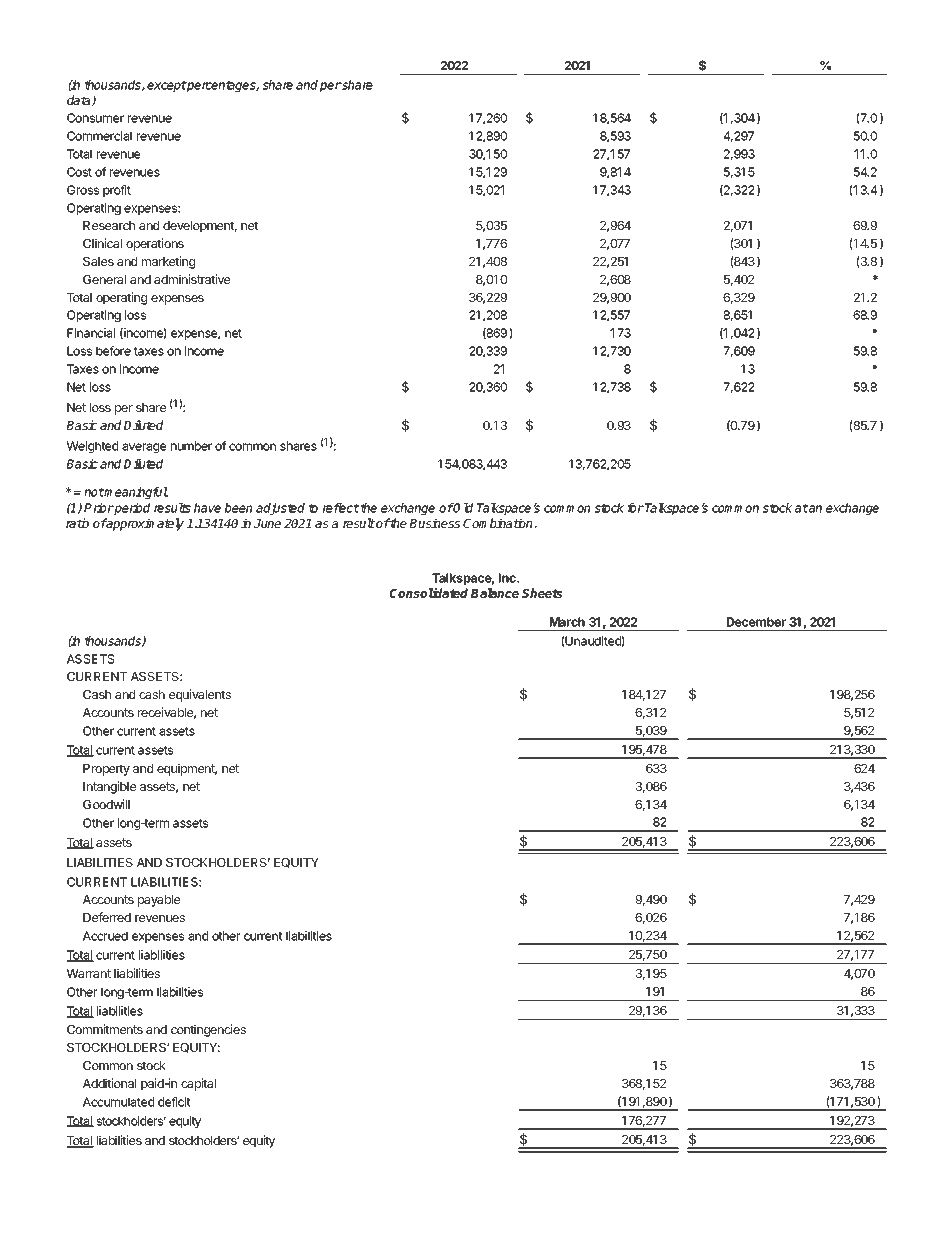  I want to click on March, so click(567, 622).
